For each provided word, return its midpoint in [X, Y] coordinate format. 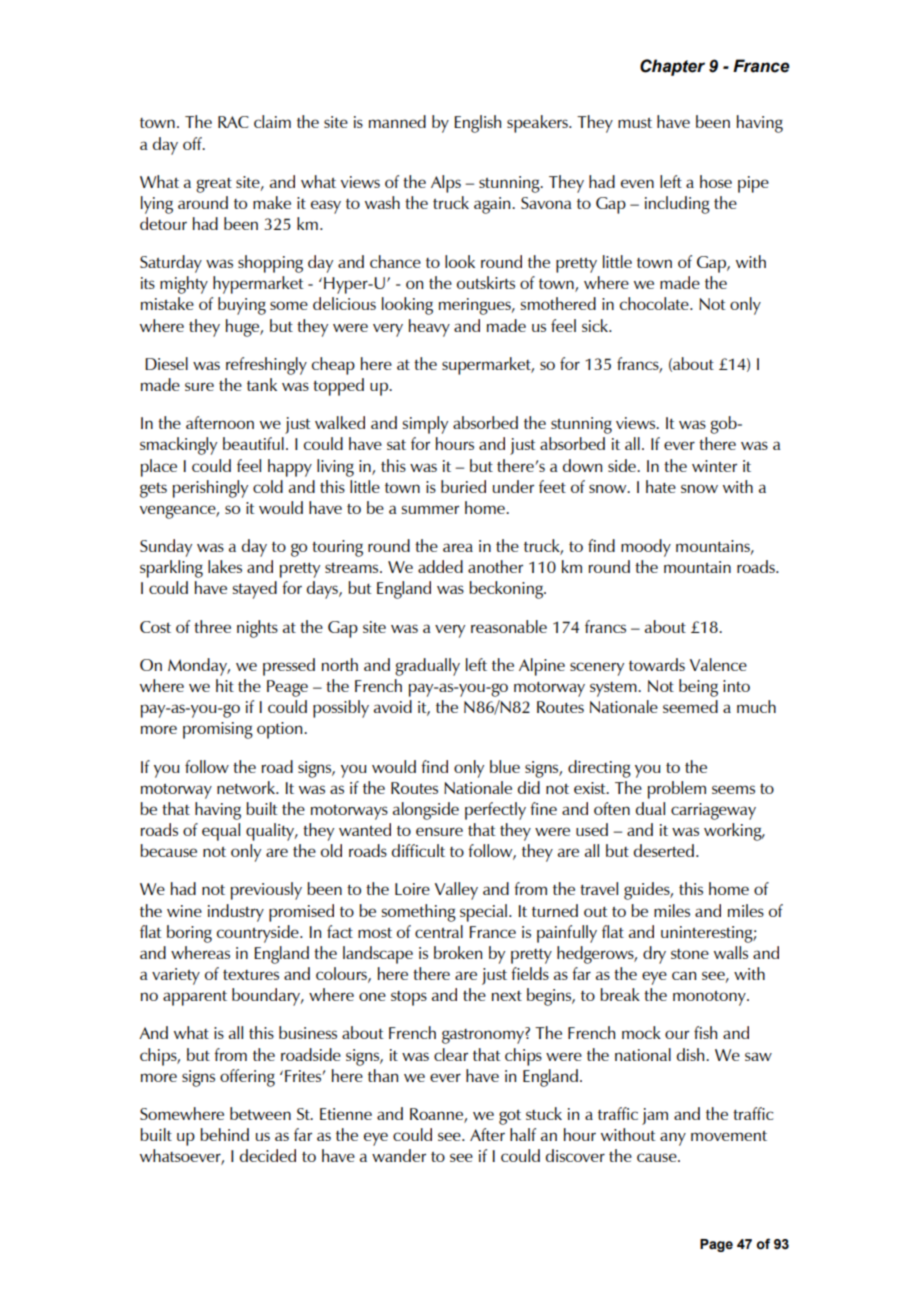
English [477, 124]
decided [268, 1155]
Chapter [672, 67]
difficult [418, 850]
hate [661, 486]
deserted [664, 850]
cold [268, 486]
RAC [233, 122]
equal [221, 832]
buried [463, 486]
